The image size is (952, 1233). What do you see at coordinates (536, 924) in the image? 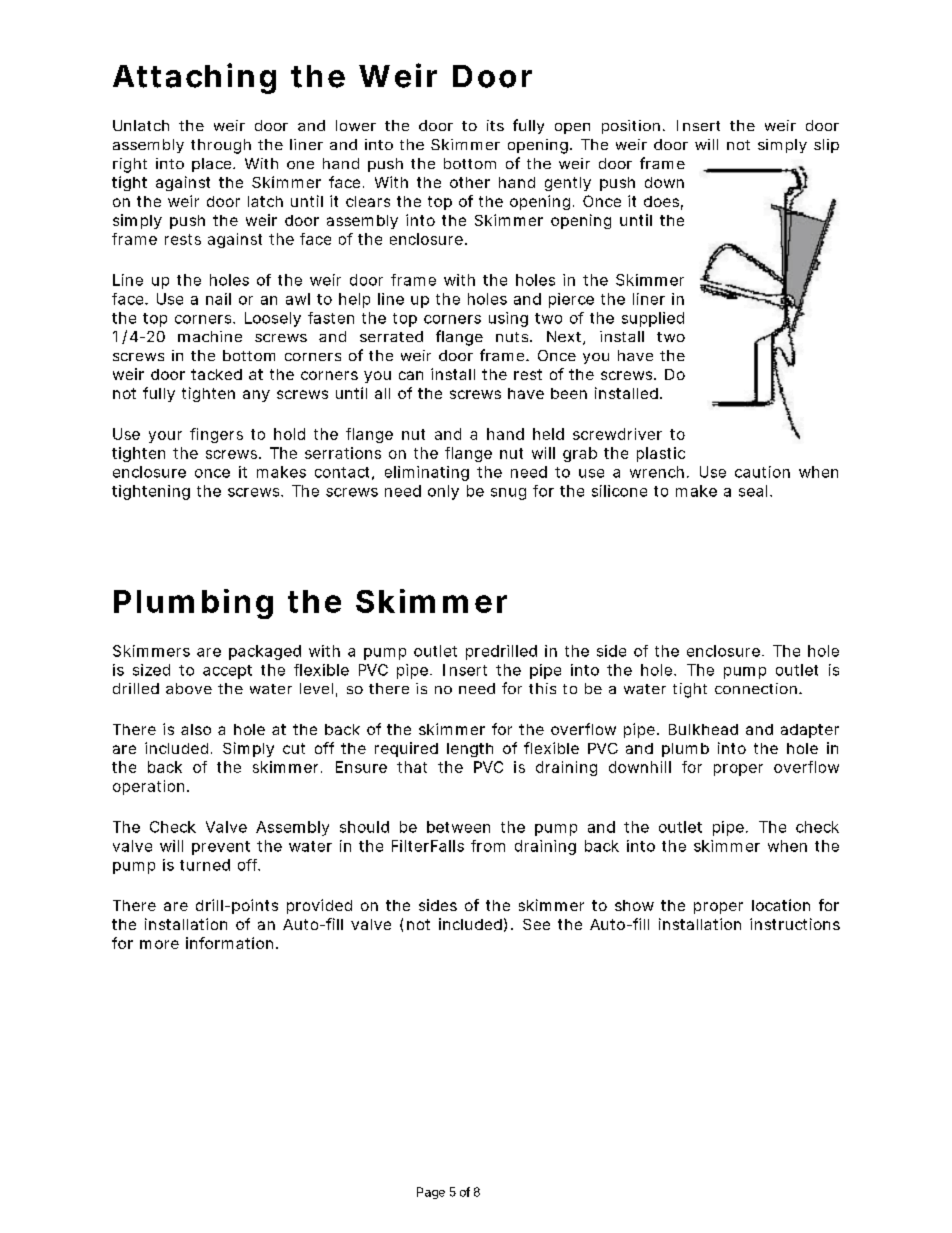
I see `See` at bounding box center [536, 924].
